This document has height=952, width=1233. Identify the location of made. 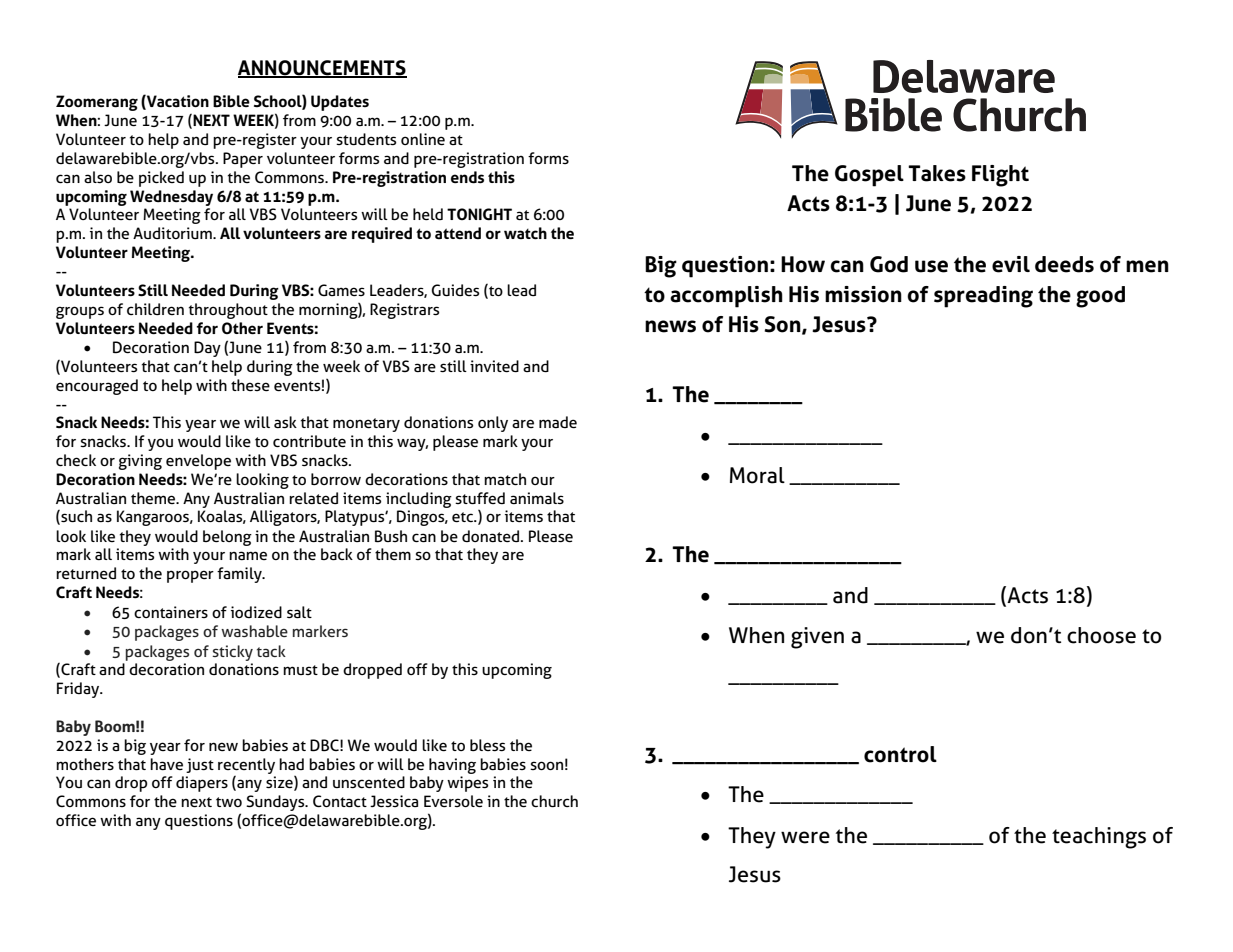
(558, 422).
